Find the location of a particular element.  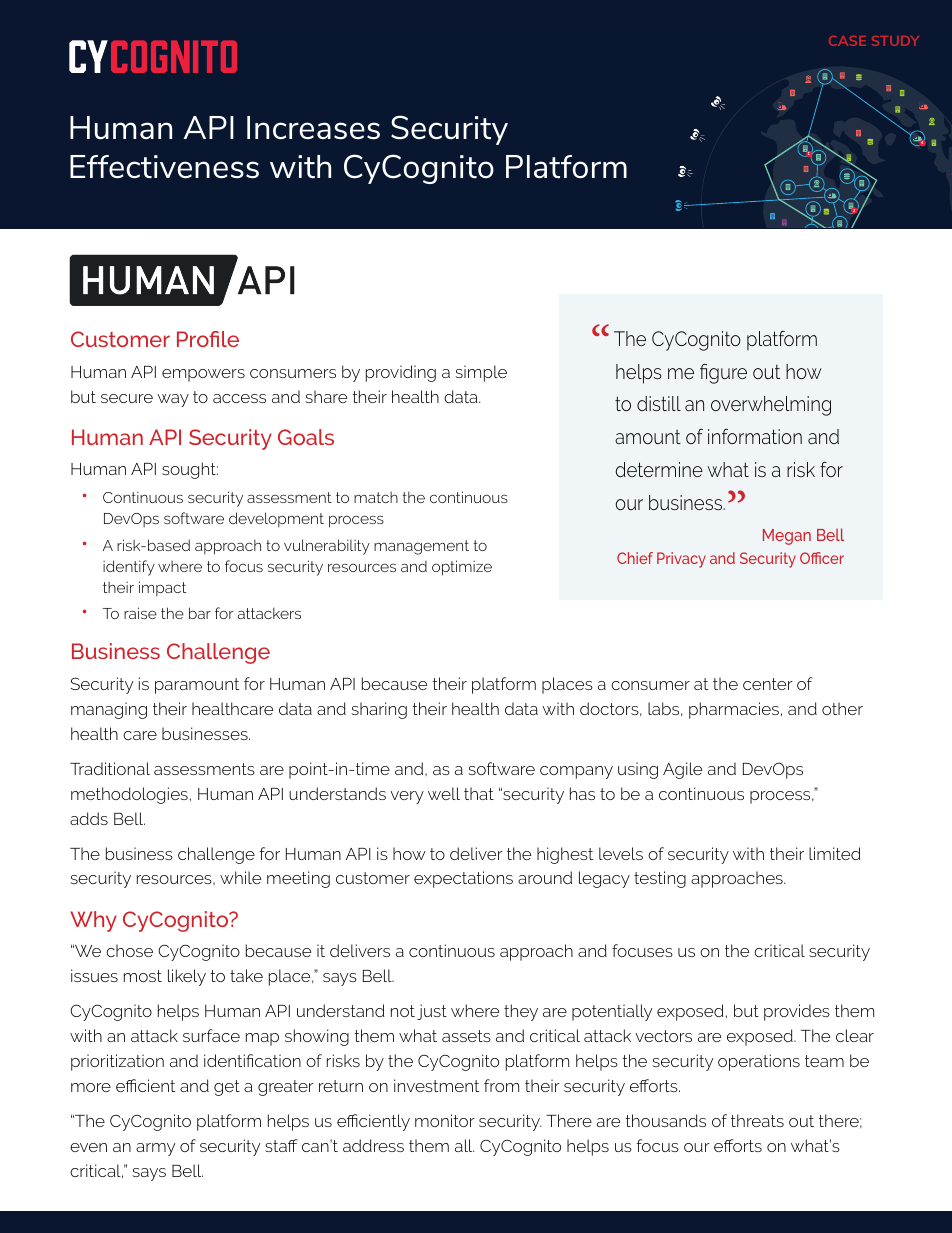

simple is located at coordinates (481, 373).
